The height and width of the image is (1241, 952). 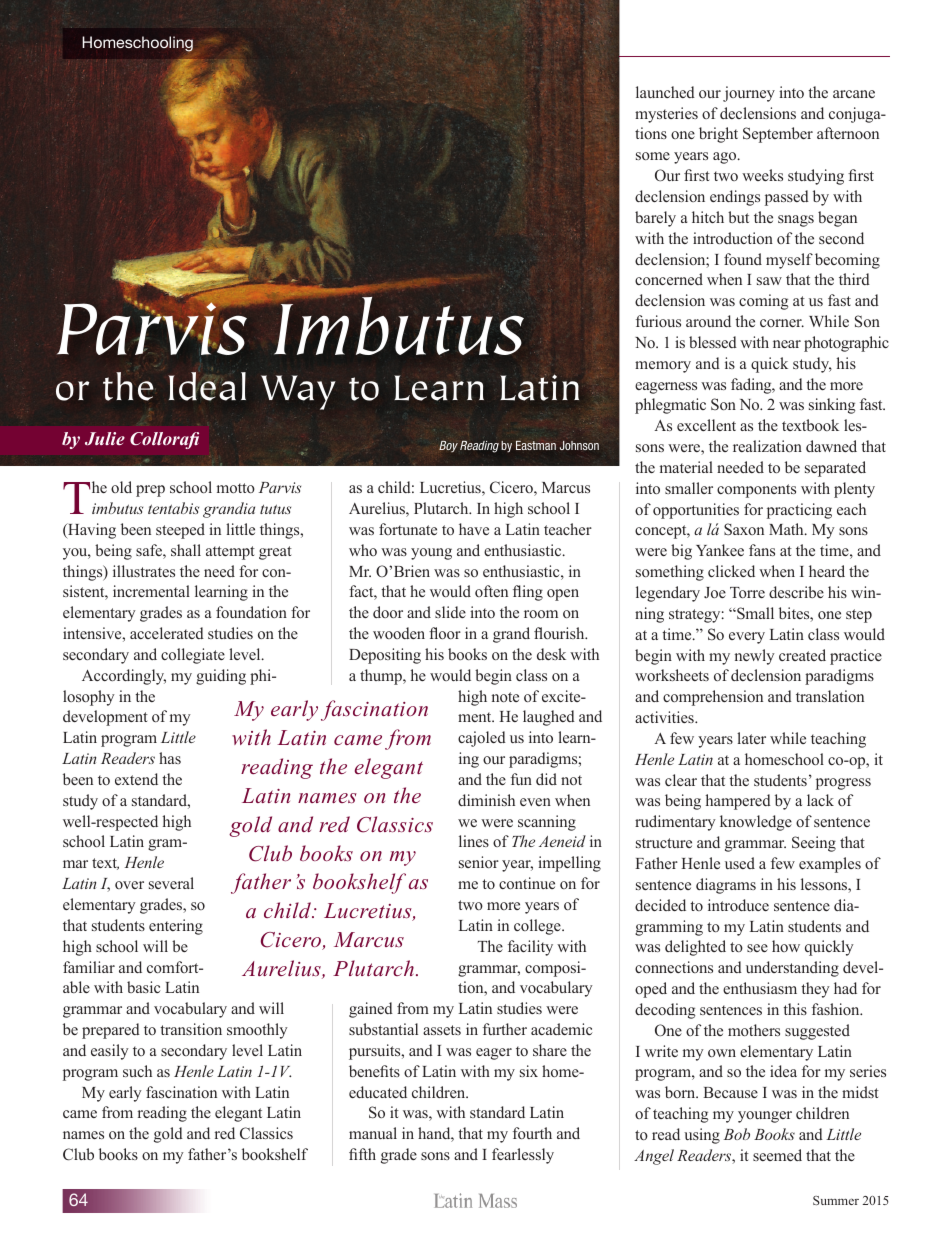 What do you see at coordinates (754, 657) in the image?
I see `newly` at bounding box center [754, 657].
